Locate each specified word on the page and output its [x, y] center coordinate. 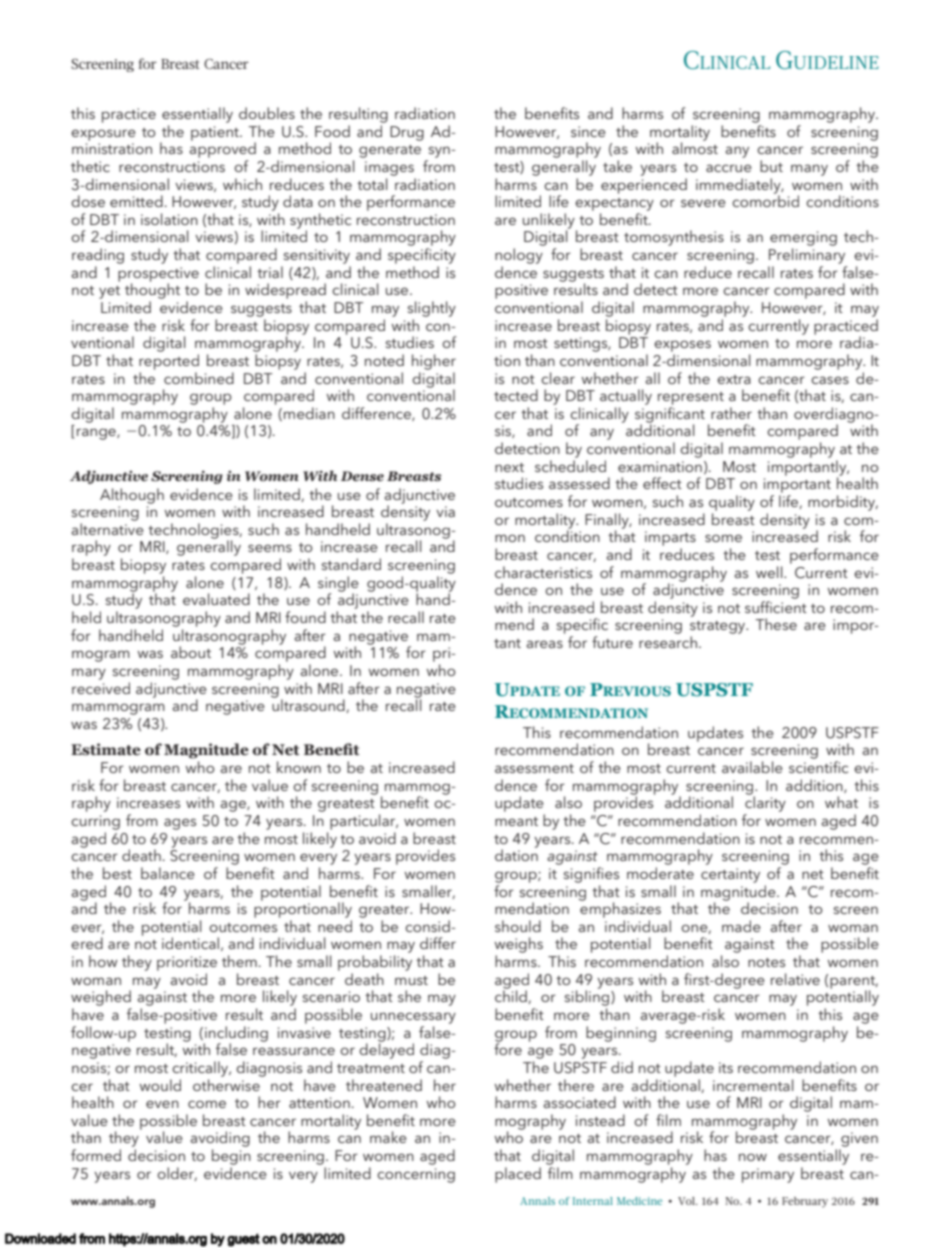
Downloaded [40, 1238]
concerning [416, 1175]
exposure [103, 135]
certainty [730, 875]
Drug [407, 133]
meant [516, 821]
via [445, 511]
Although [132, 496]
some [723, 538]
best [117, 873]
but [771, 166]
